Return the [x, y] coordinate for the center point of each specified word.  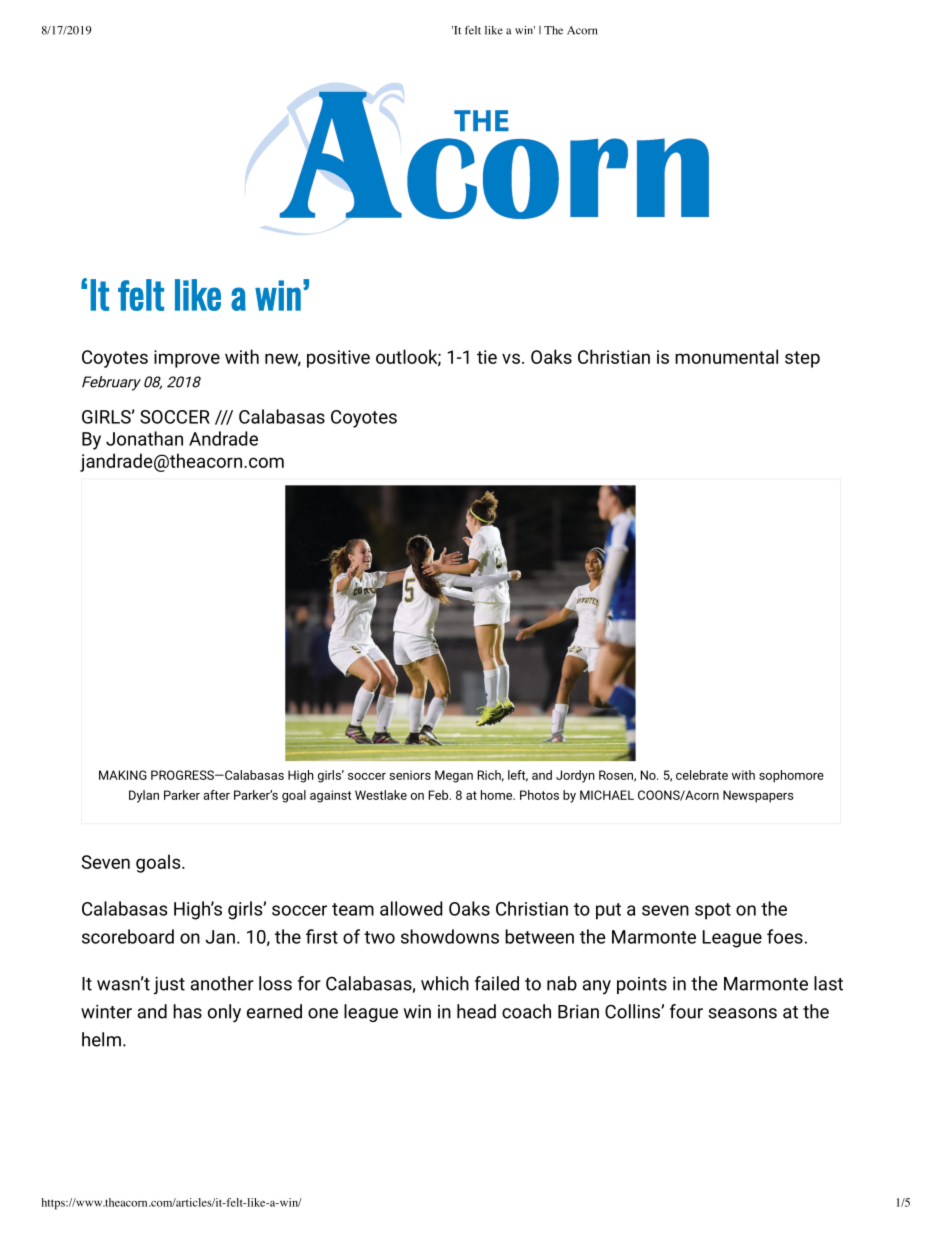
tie [487, 357]
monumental [726, 356]
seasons [742, 1013]
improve [187, 359]
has [187, 1011]
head [476, 1011]
